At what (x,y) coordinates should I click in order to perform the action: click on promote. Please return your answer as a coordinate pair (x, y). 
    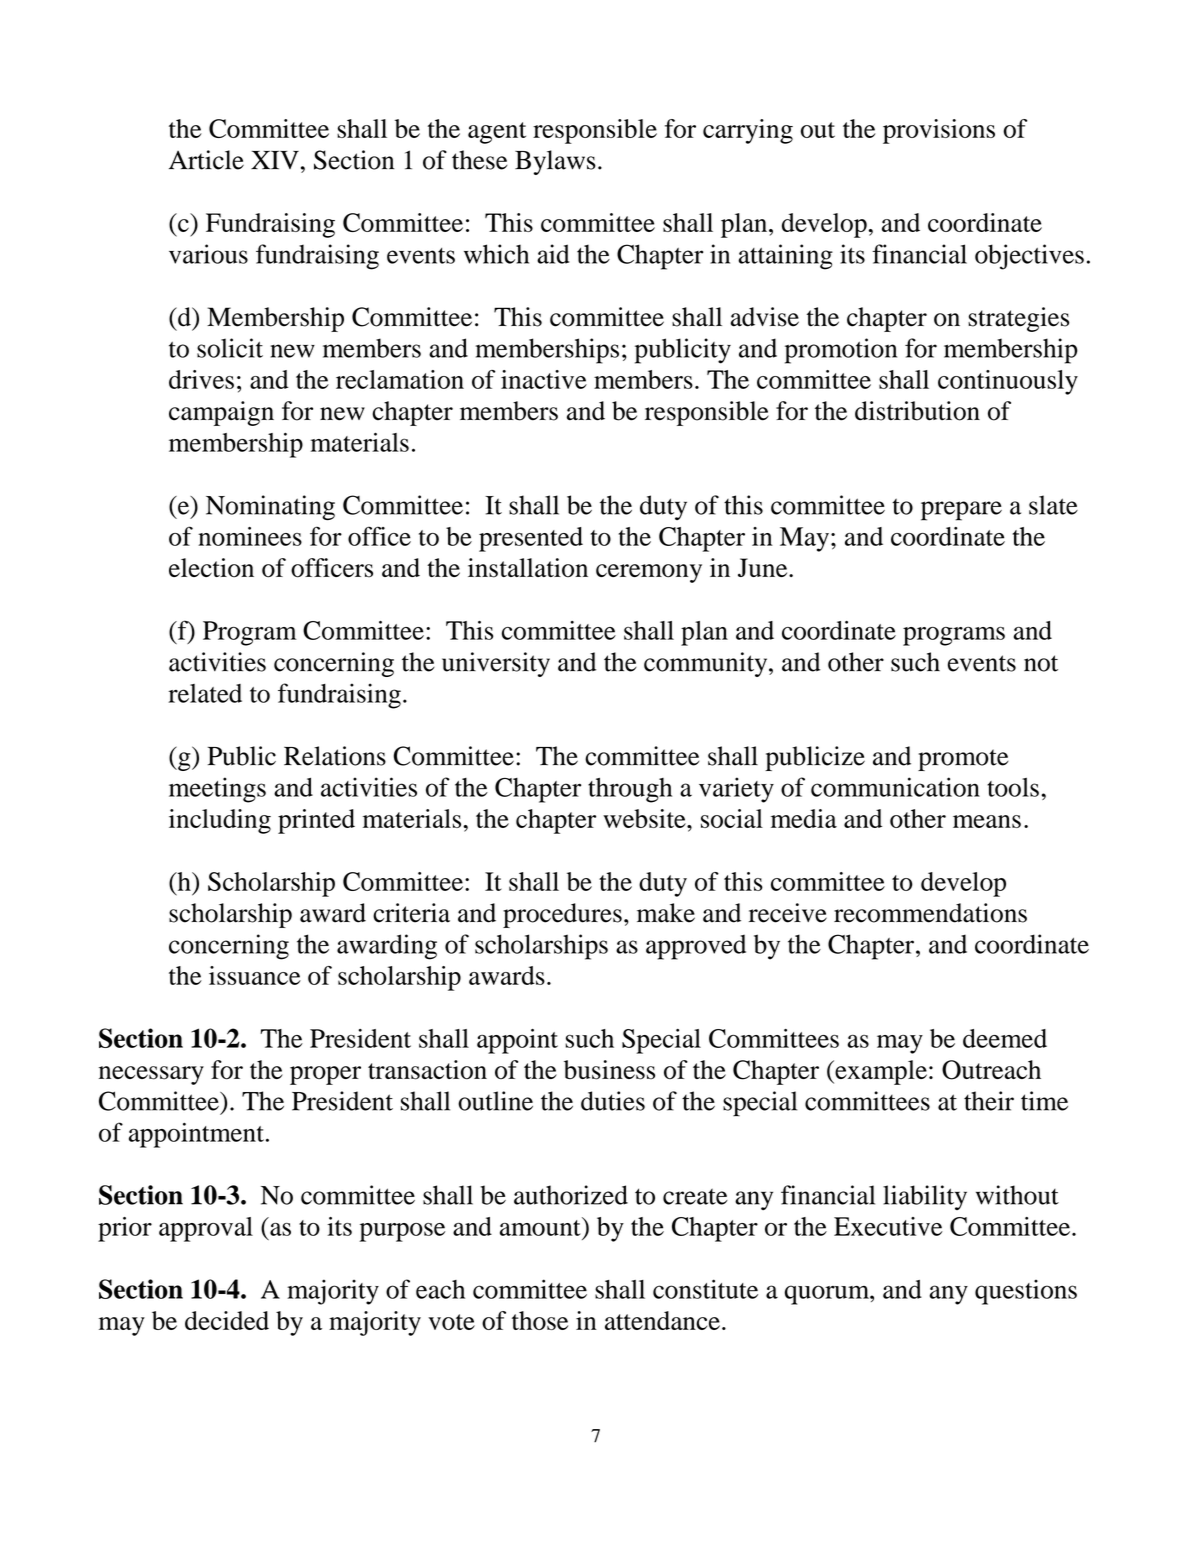
    Looking at the image, I should click on (963, 760).
